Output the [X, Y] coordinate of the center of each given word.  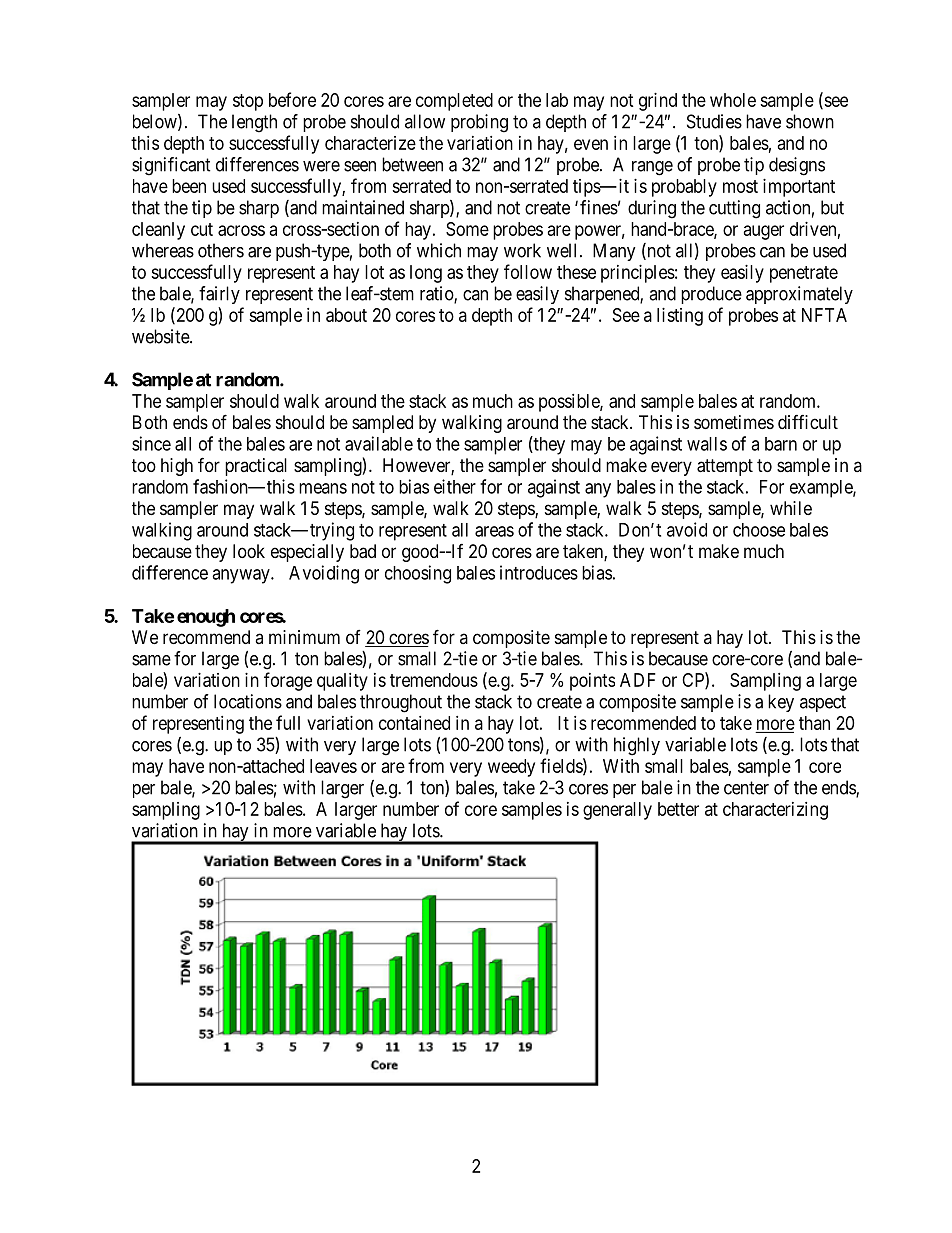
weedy [511, 768]
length [254, 123]
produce [711, 295]
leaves [333, 766]
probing [479, 123]
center [746, 788]
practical [256, 467]
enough [206, 618]
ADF [638, 680]
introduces [539, 572]
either [455, 486]
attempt [725, 467]
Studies [714, 121]
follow [528, 271]
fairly [219, 295]
